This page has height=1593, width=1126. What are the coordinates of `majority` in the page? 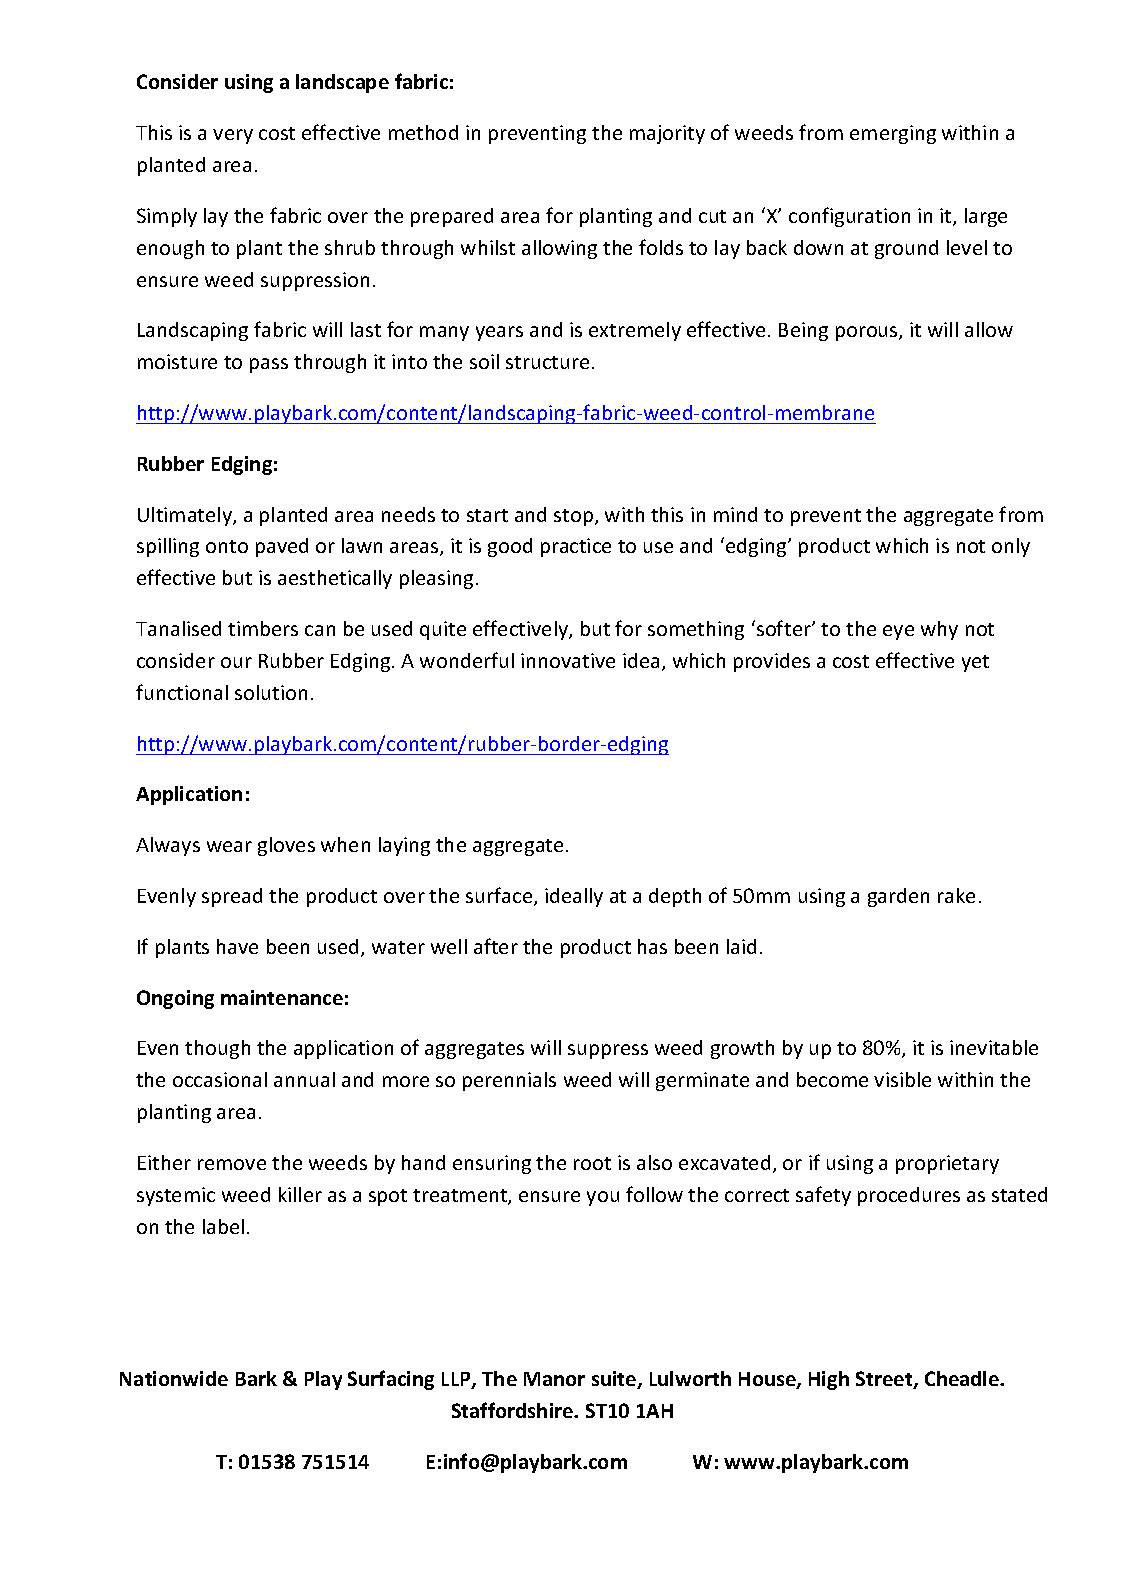 It's located at (667, 134).
